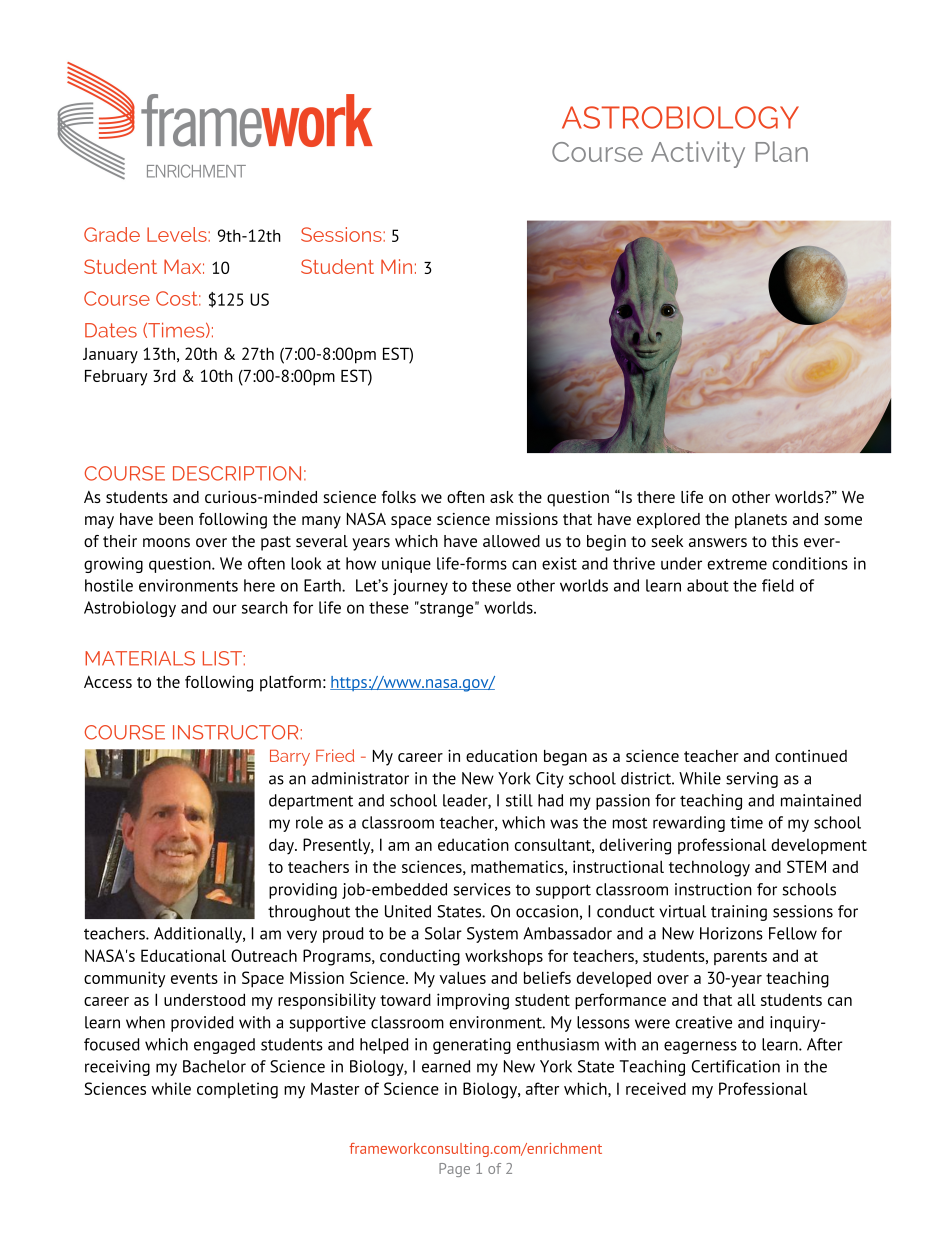 The height and width of the screenshot is (1233, 952). Describe the element at coordinates (843, 520) in the screenshot. I see `some` at that location.
